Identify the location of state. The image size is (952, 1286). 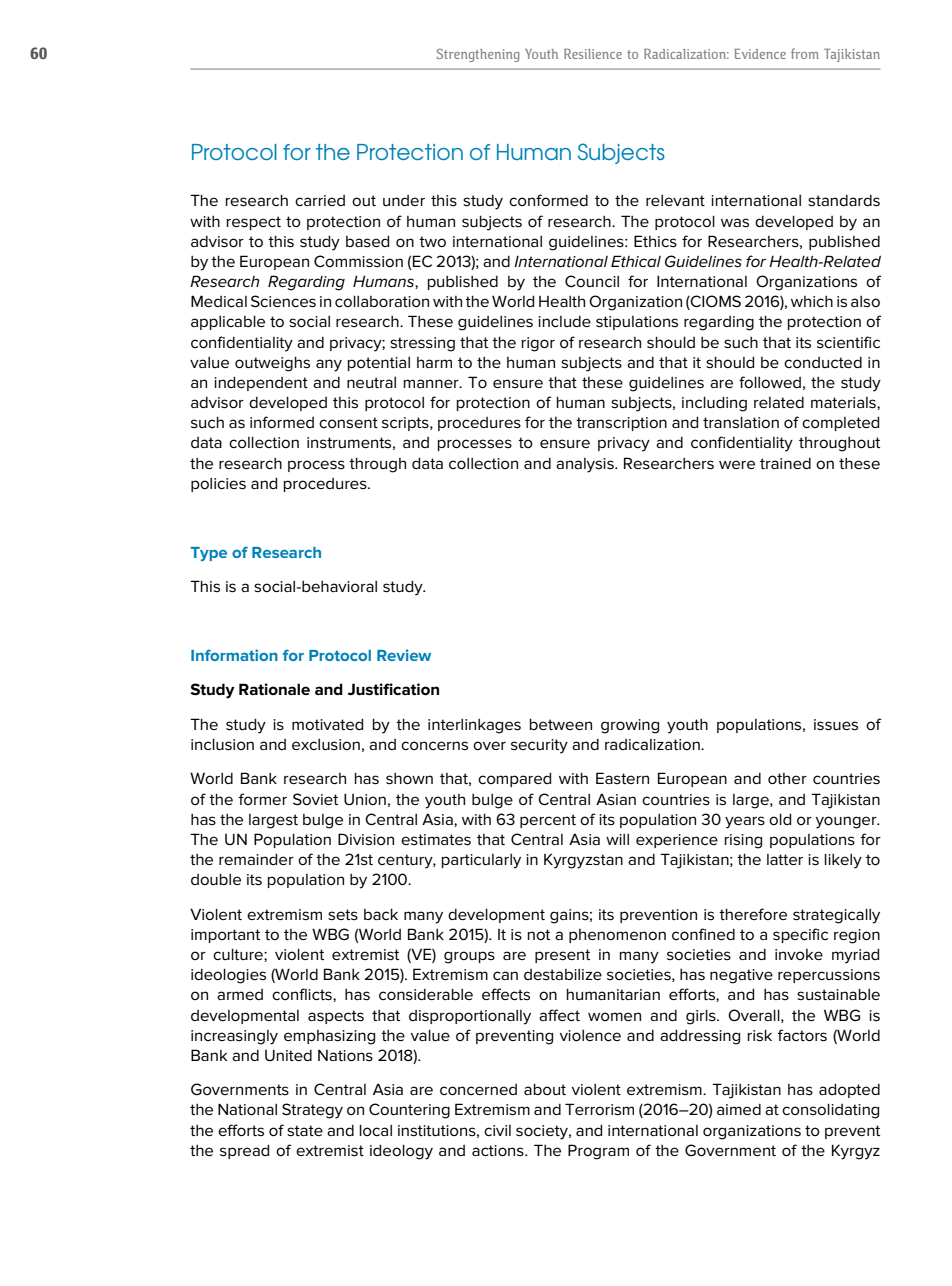
(305, 1131).
